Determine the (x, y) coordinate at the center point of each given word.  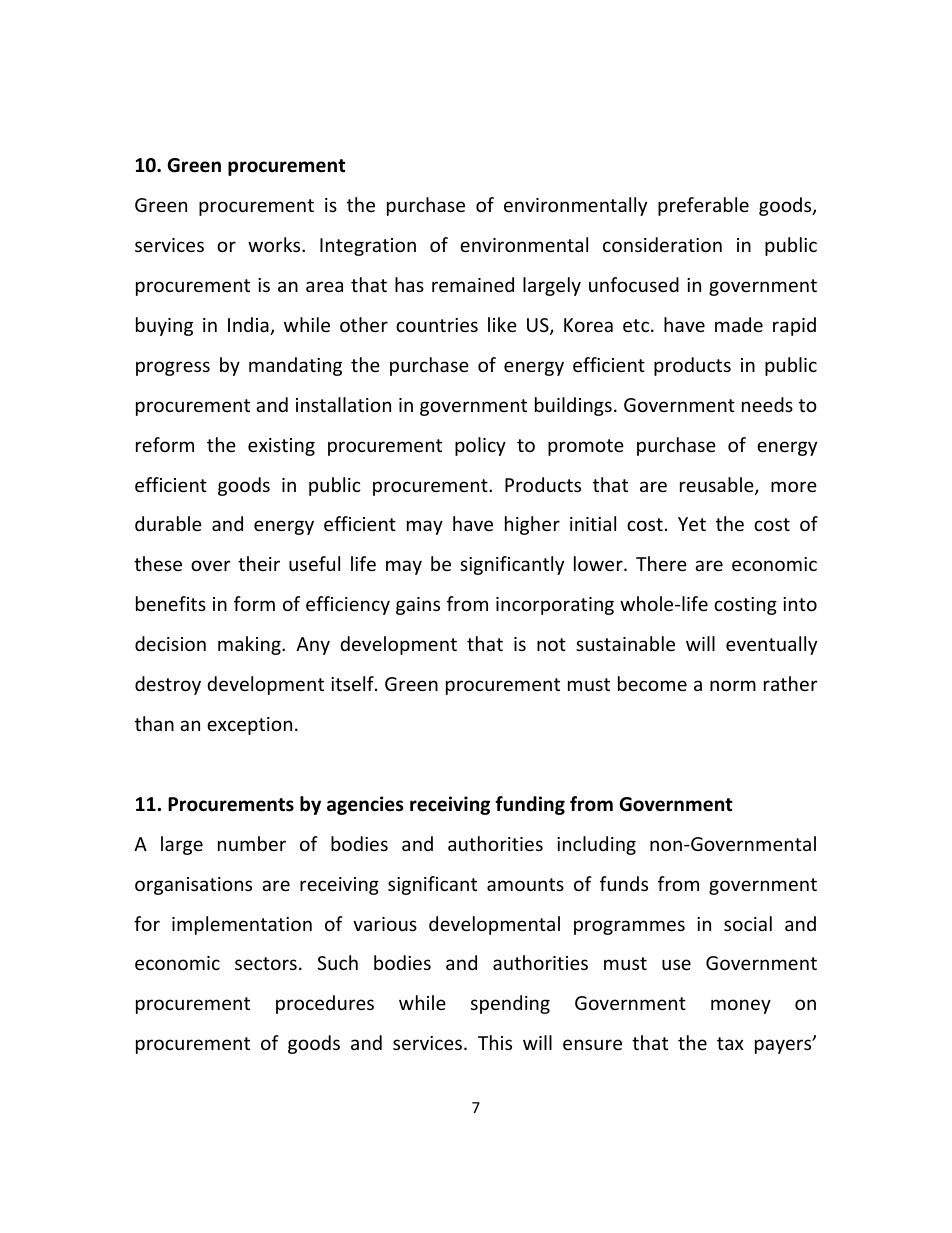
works (275, 244)
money (741, 1006)
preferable (703, 206)
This (495, 1042)
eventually (771, 645)
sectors (266, 963)
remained (473, 284)
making (250, 645)
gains (418, 606)
